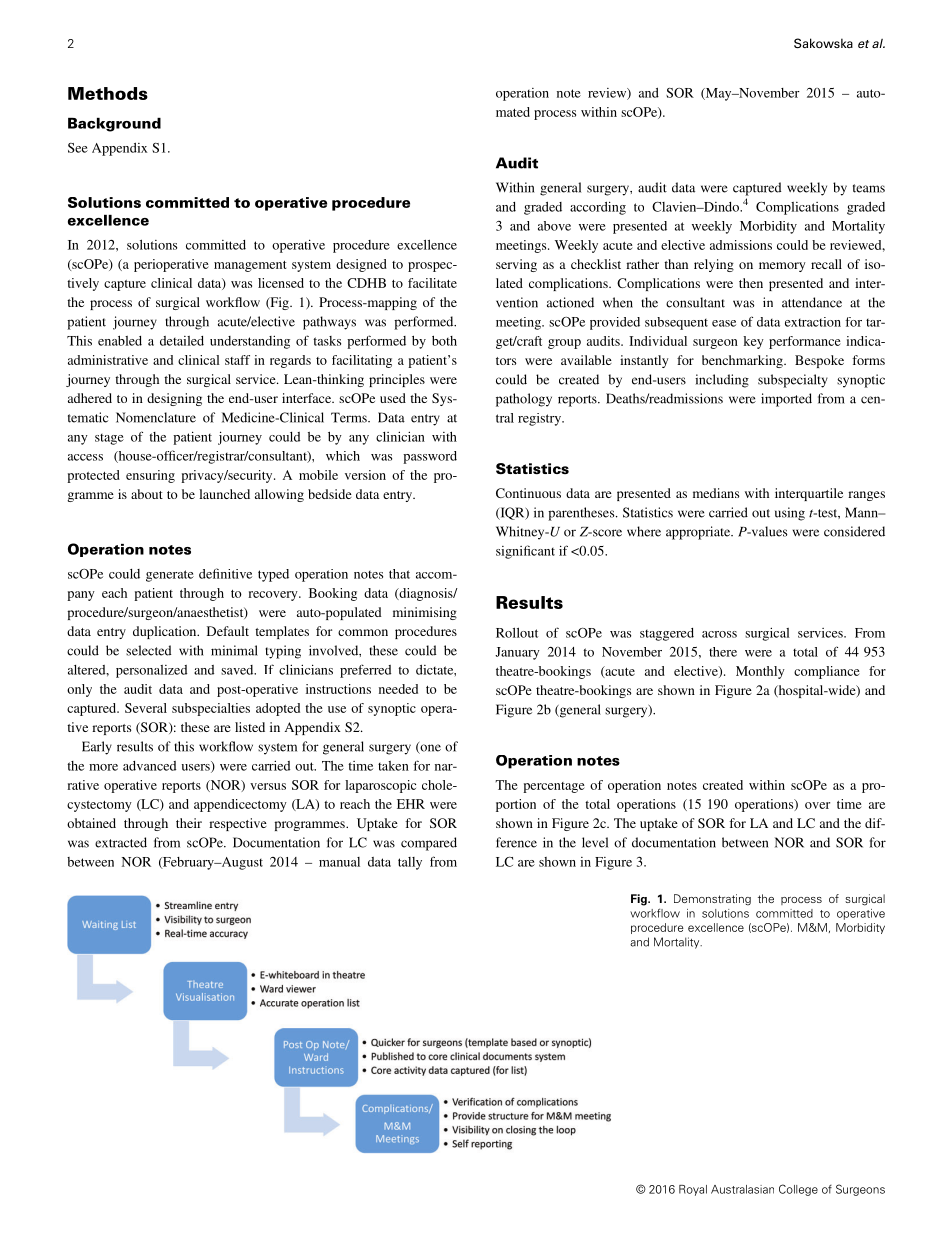 The image size is (952, 1247). I want to click on College, so click(798, 1190).
